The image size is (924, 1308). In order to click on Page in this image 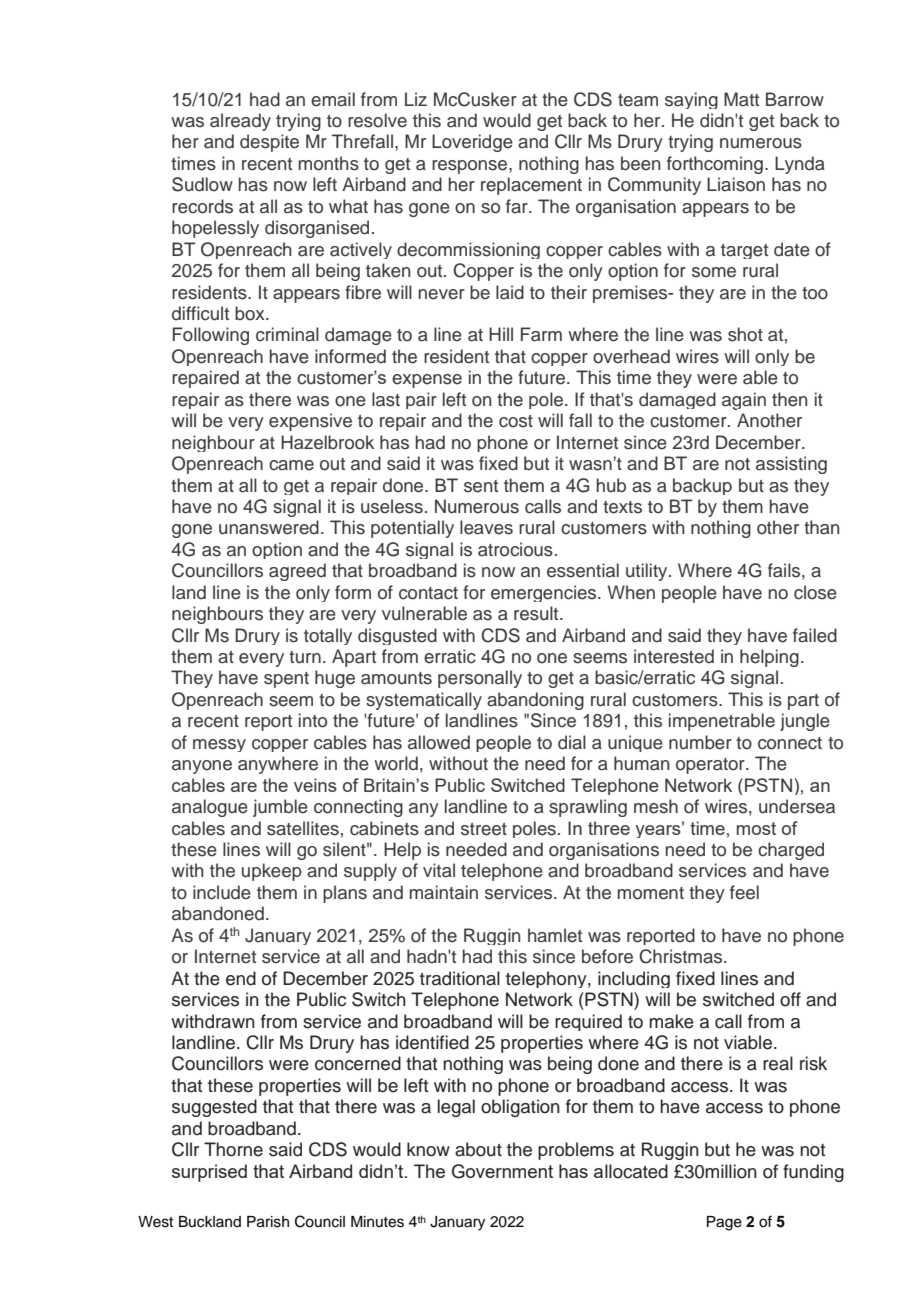, I will do `click(724, 1223)`.
